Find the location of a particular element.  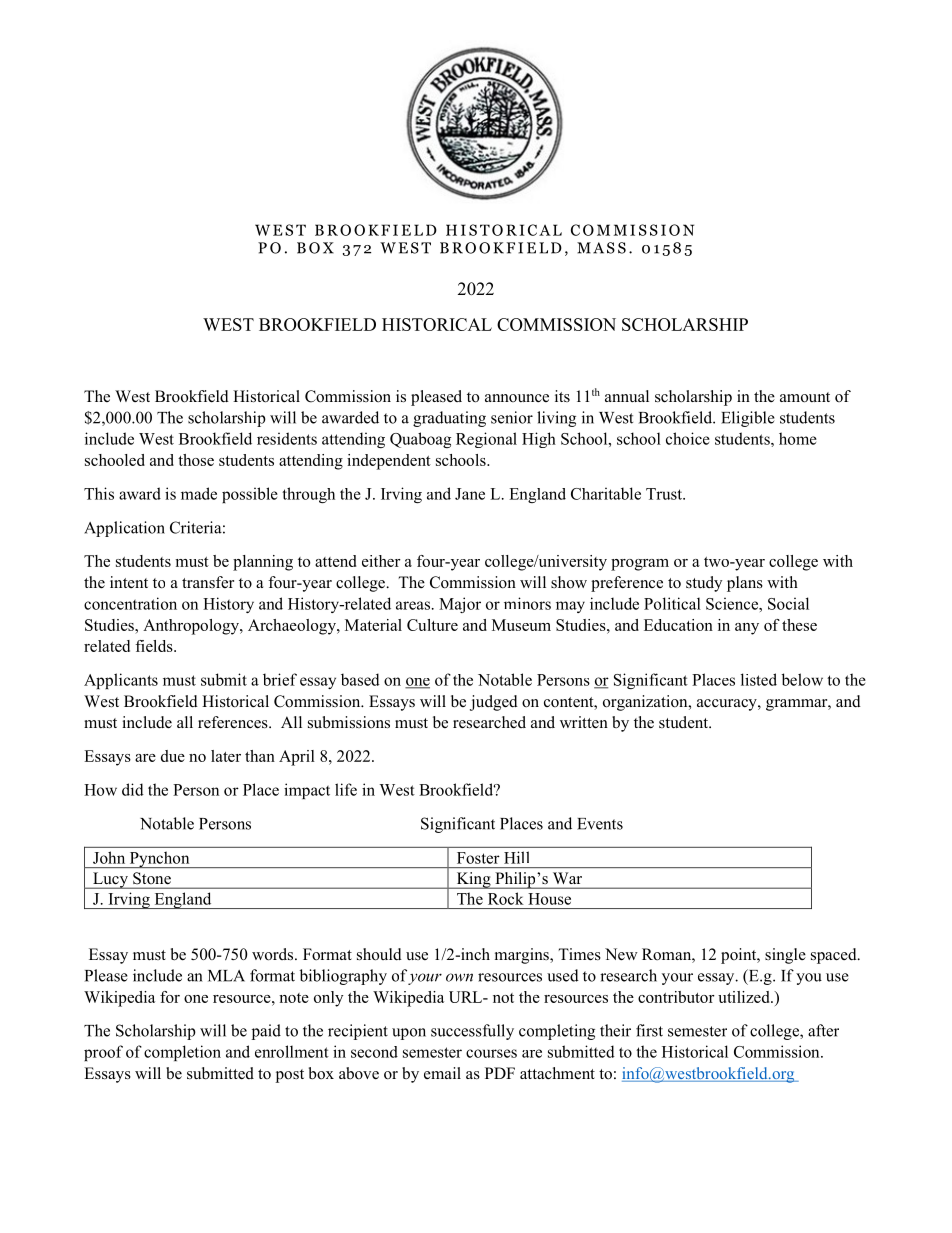

completion is located at coordinates (182, 1053).
